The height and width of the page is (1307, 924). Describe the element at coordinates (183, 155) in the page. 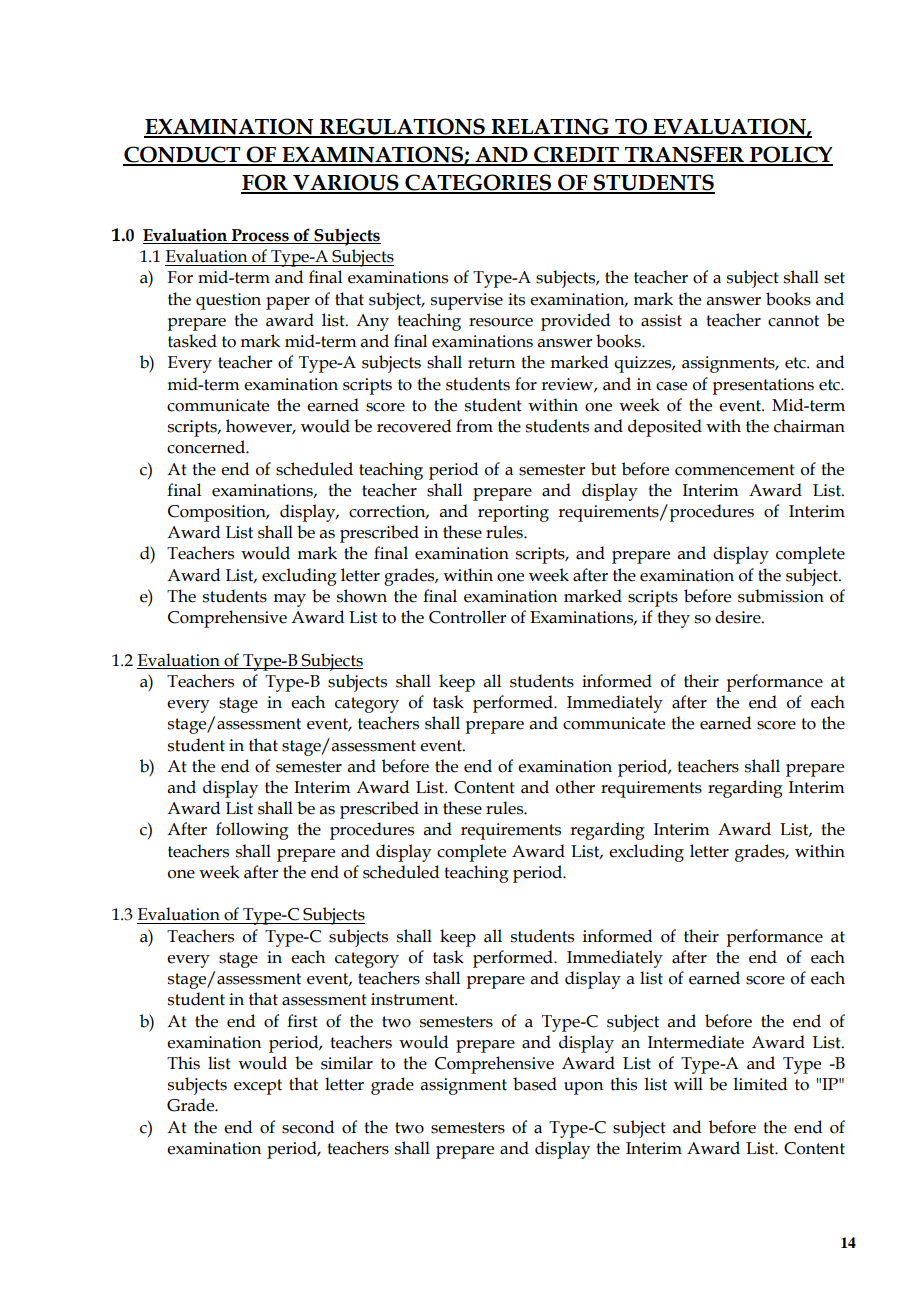

I see `CONDUCT` at that location.
